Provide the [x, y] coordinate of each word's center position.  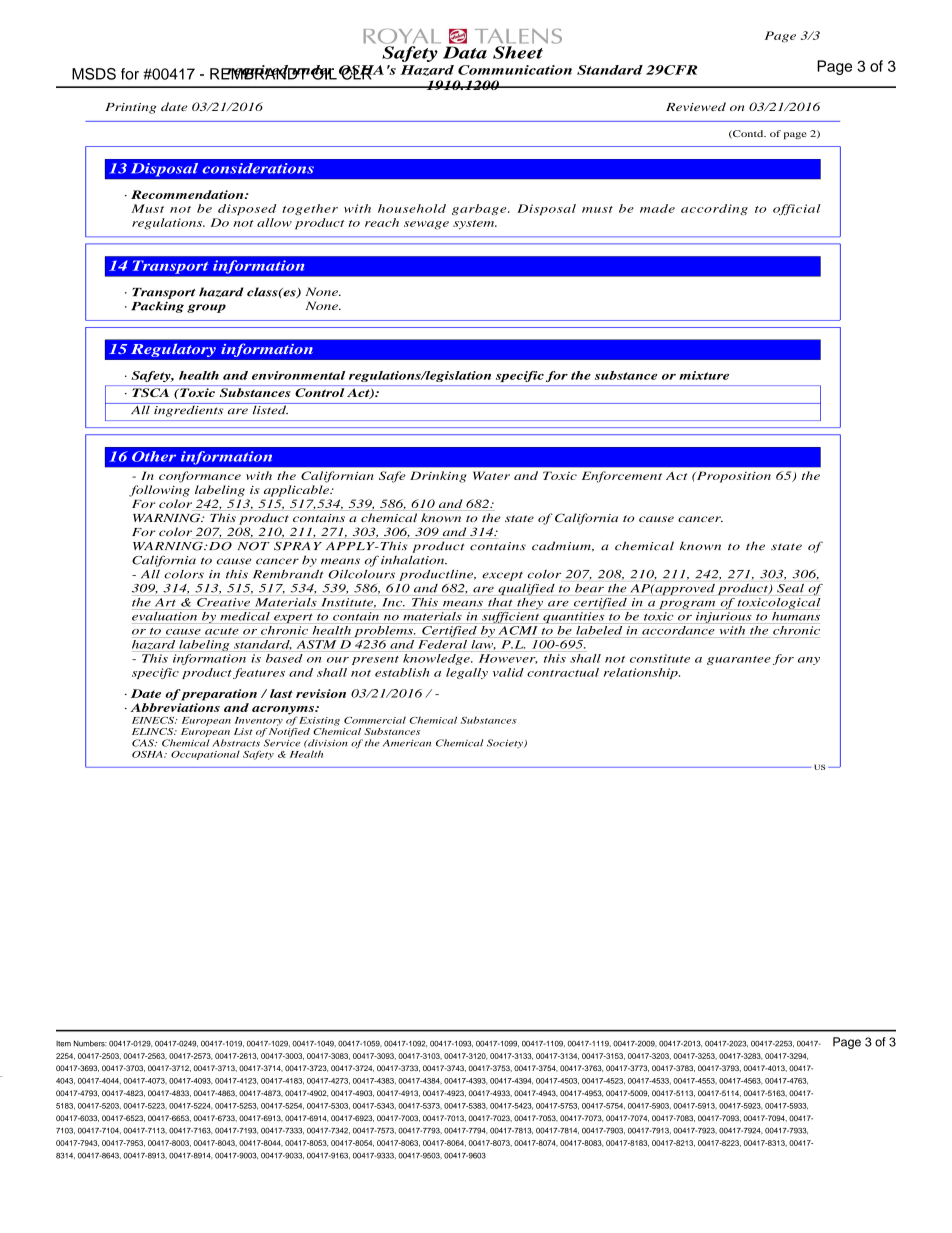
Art [165, 602]
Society [506, 743]
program [687, 605]
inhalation [414, 560]
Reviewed [696, 106]
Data [465, 52]
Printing [131, 108]
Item [63, 1044]
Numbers [90, 1043]
